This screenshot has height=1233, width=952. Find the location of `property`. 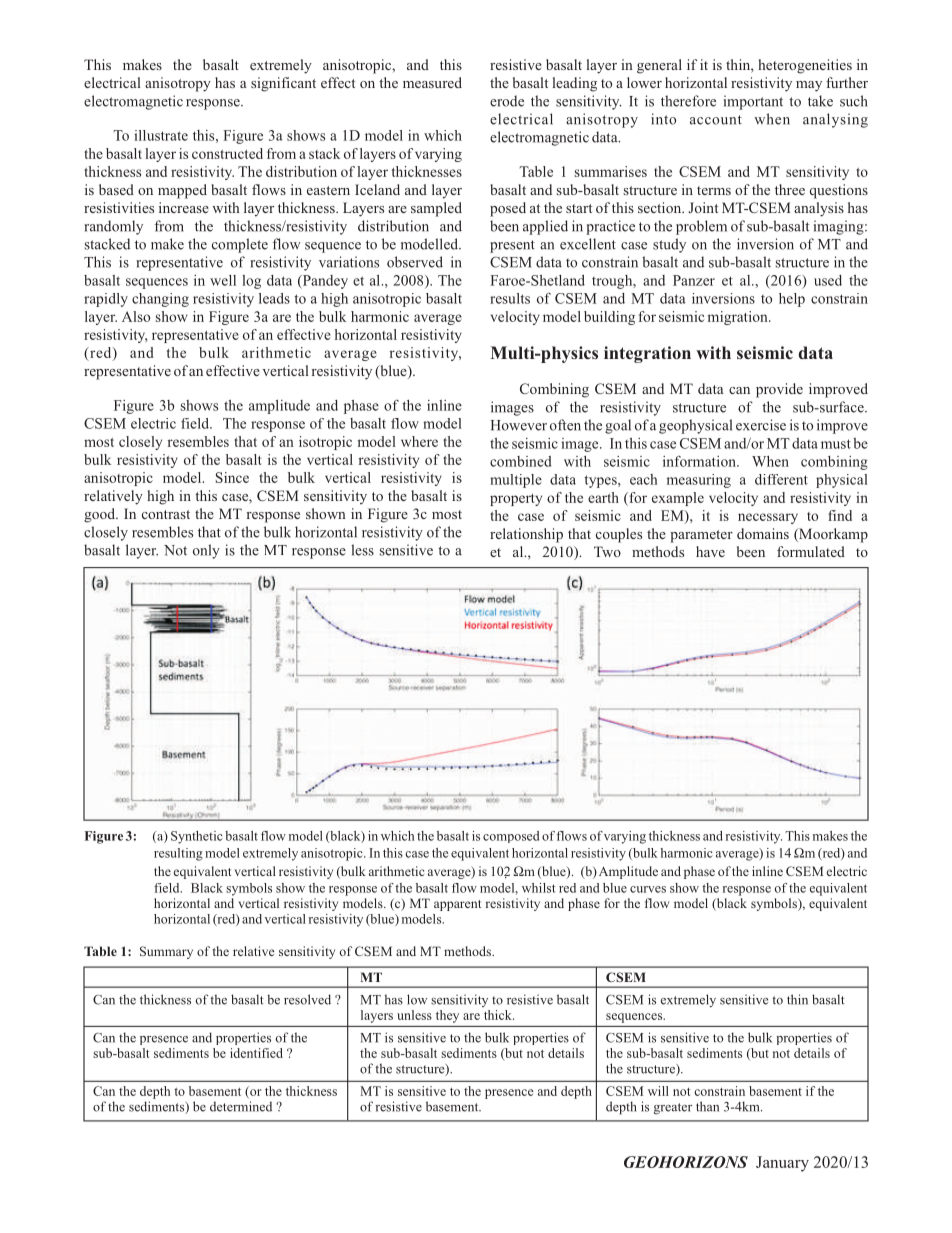

property is located at coordinates (516, 500).
